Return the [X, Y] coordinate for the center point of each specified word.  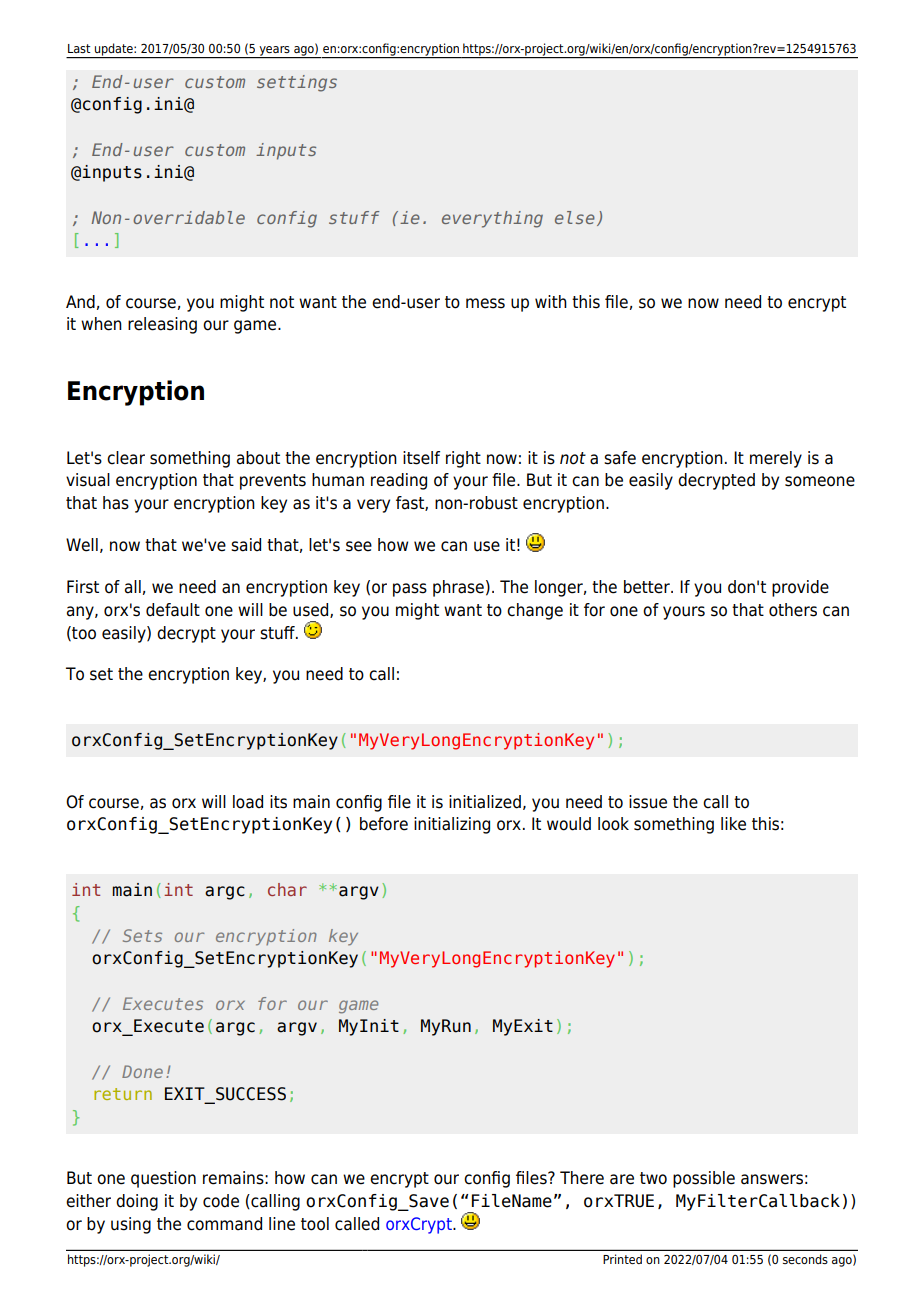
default [173, 610]
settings [297, 83]
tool [315, 1224]
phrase [458, 588]
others [793, 610]
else [575, 217]
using [131, 1225]
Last [79, 48]
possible [704, 1179]
